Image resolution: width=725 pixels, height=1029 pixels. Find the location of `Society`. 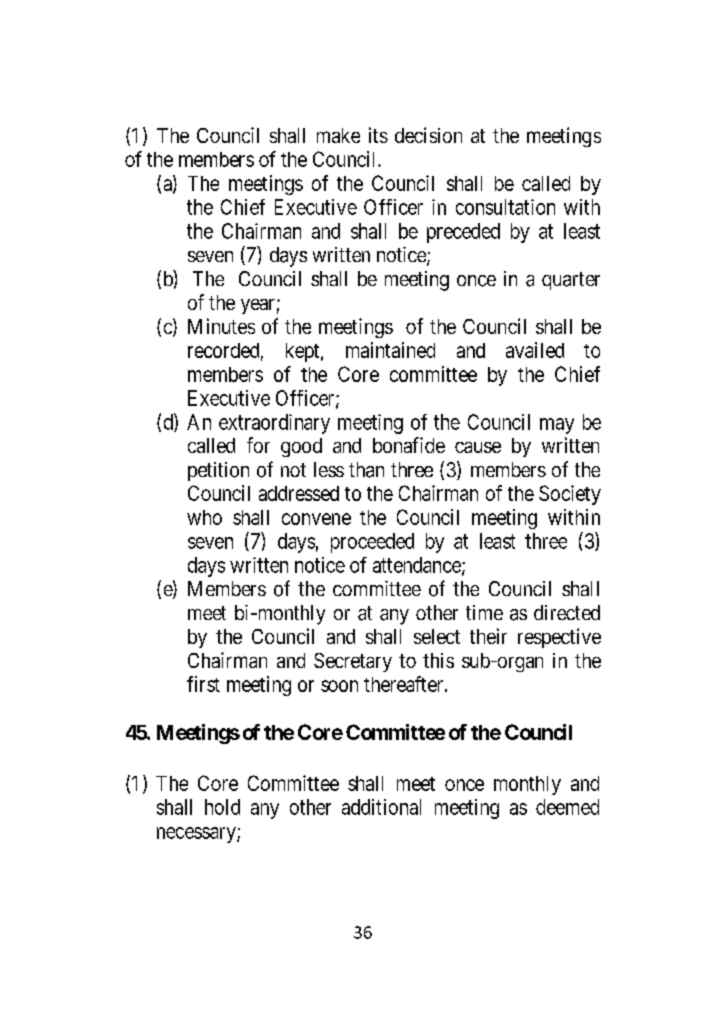

Society is located at coordinates (570, 495).
